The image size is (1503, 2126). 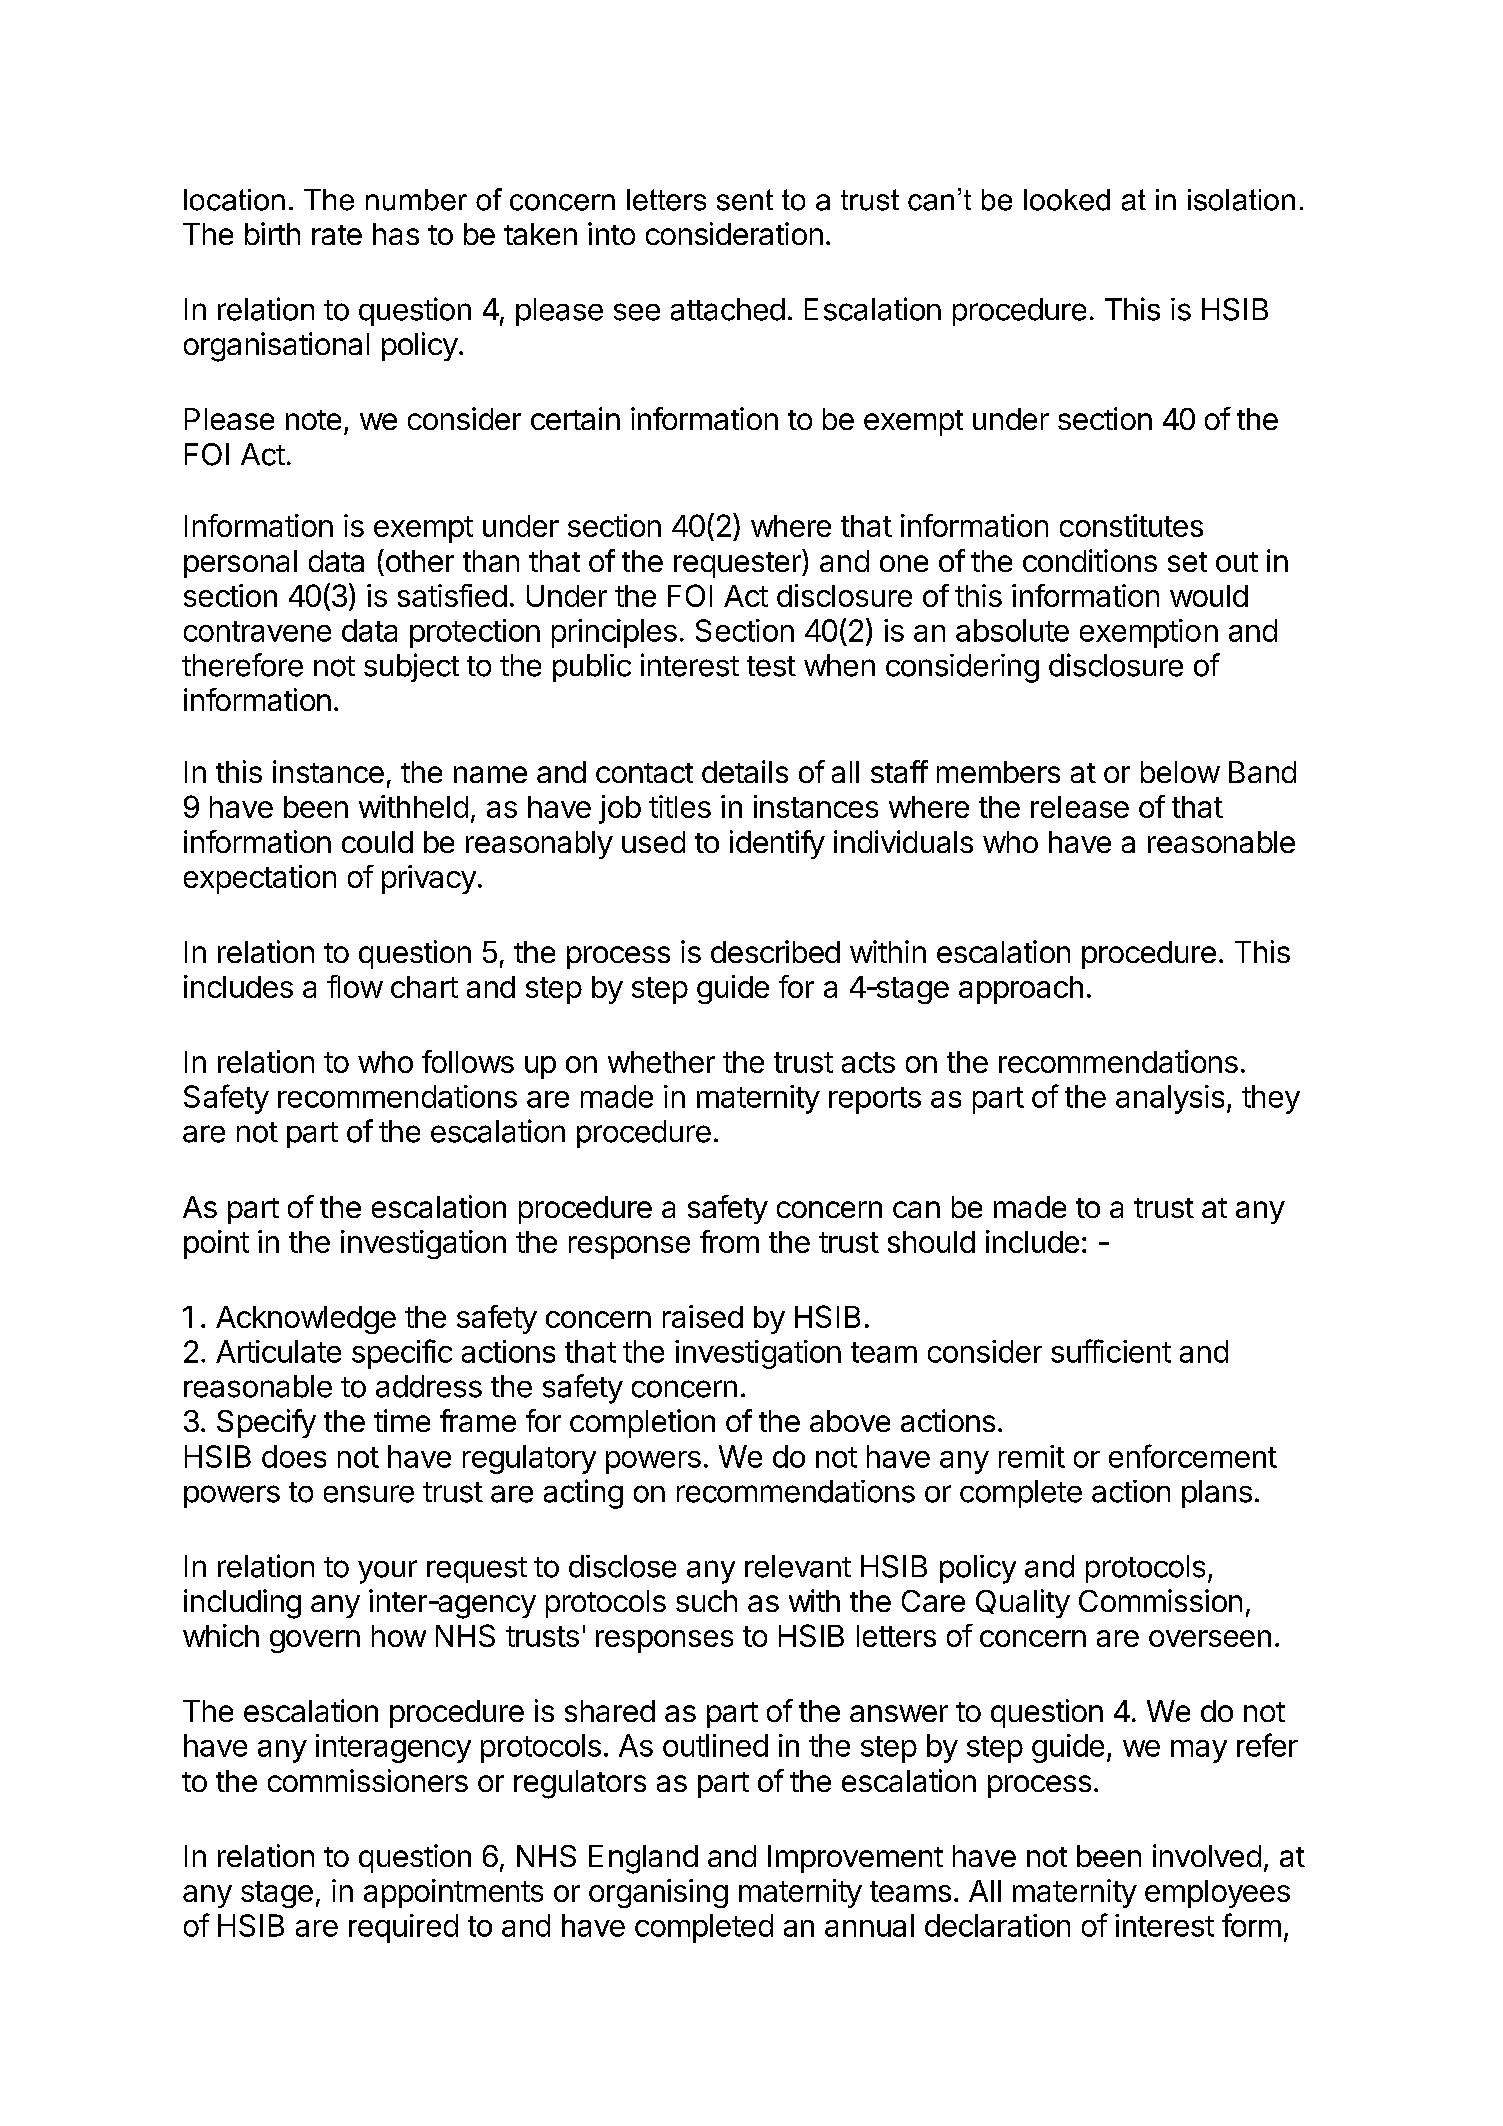 I want to click on ensure, so click(x=369, y=1494).
